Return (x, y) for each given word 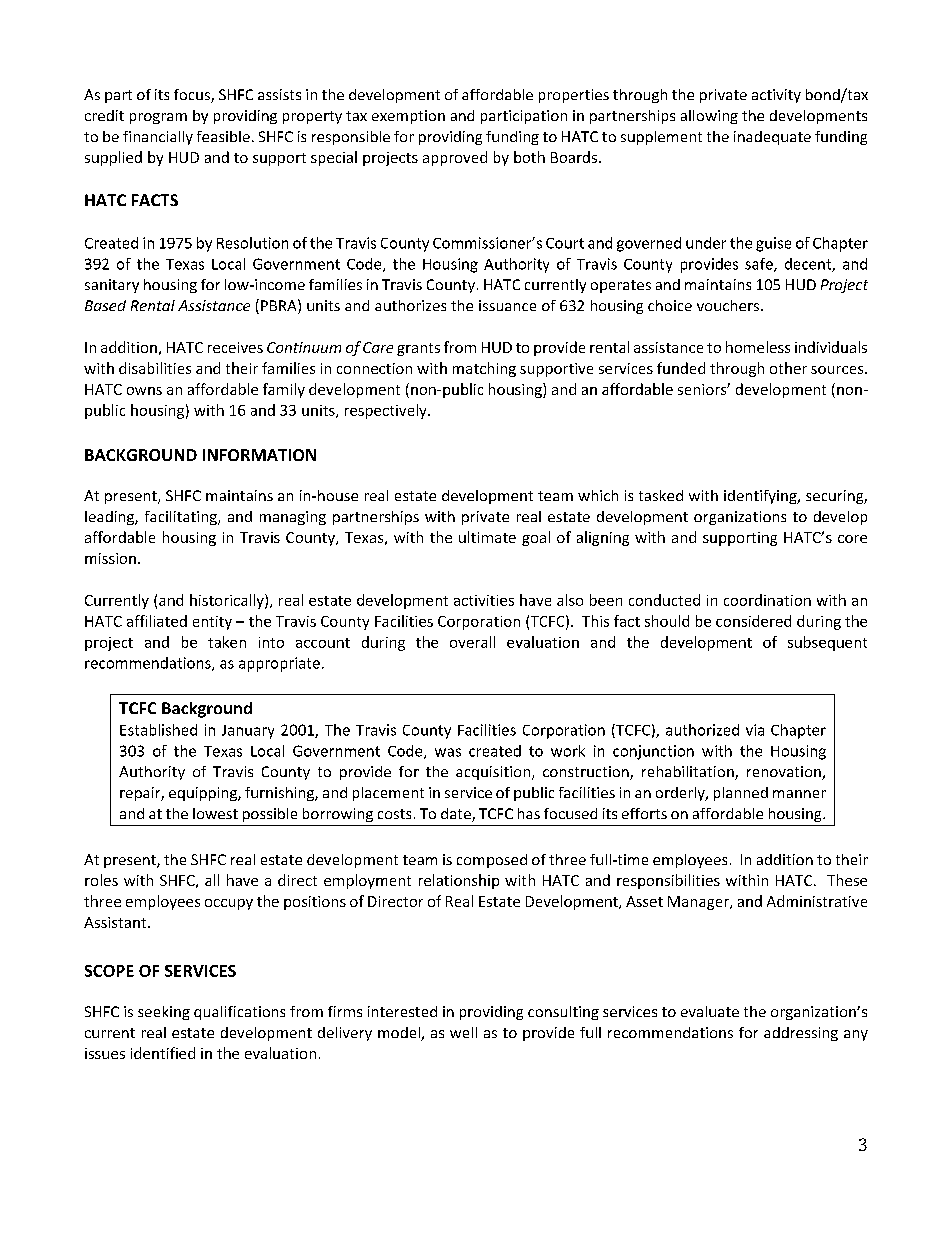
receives (235, 347)
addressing (801, 1034)
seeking (164, 1013)
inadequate (772, 138)
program (158, 118)
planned (741, 794)
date (457, 815)
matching (484, 369)
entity (212, 623)
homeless (758, 347)
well (463, 1032)
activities (484, 600)
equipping (204, 794)
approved (455, 158)
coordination (767, 600)
